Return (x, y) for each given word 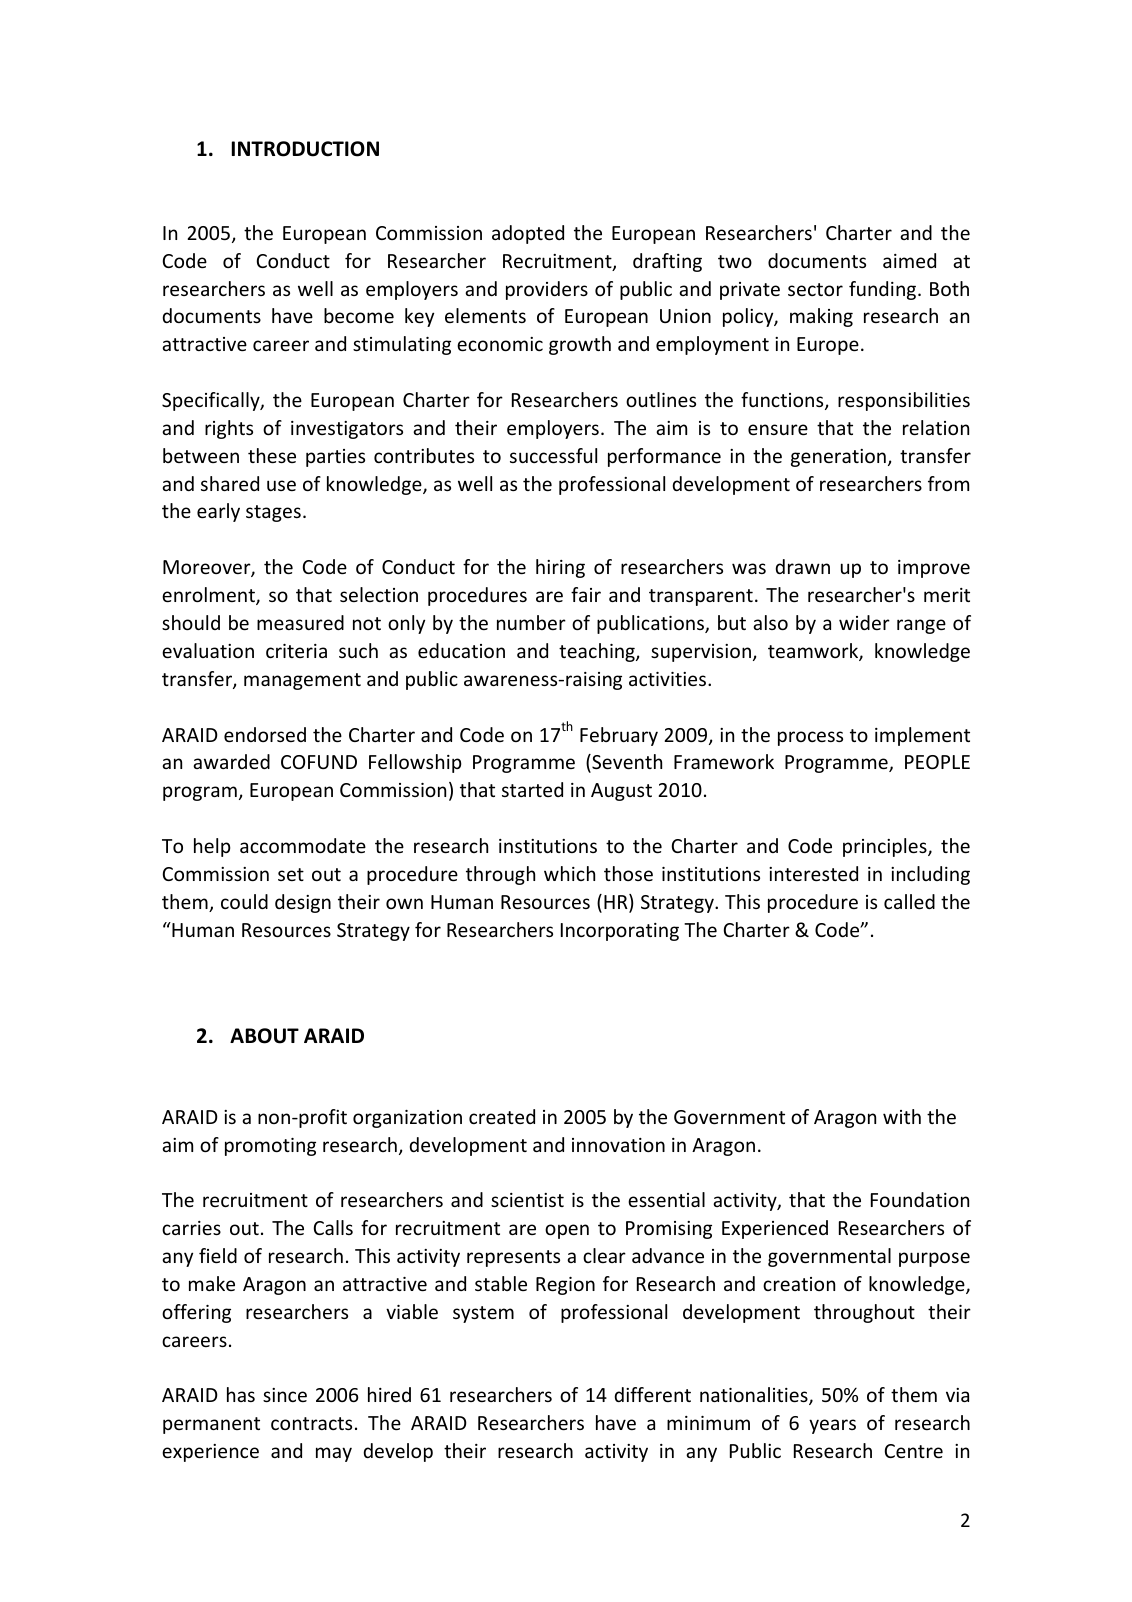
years (832, 1426)
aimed (909, 260)
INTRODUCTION (305, 149)
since (285, 1395)
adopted (528, 234)
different (652, 1394)
